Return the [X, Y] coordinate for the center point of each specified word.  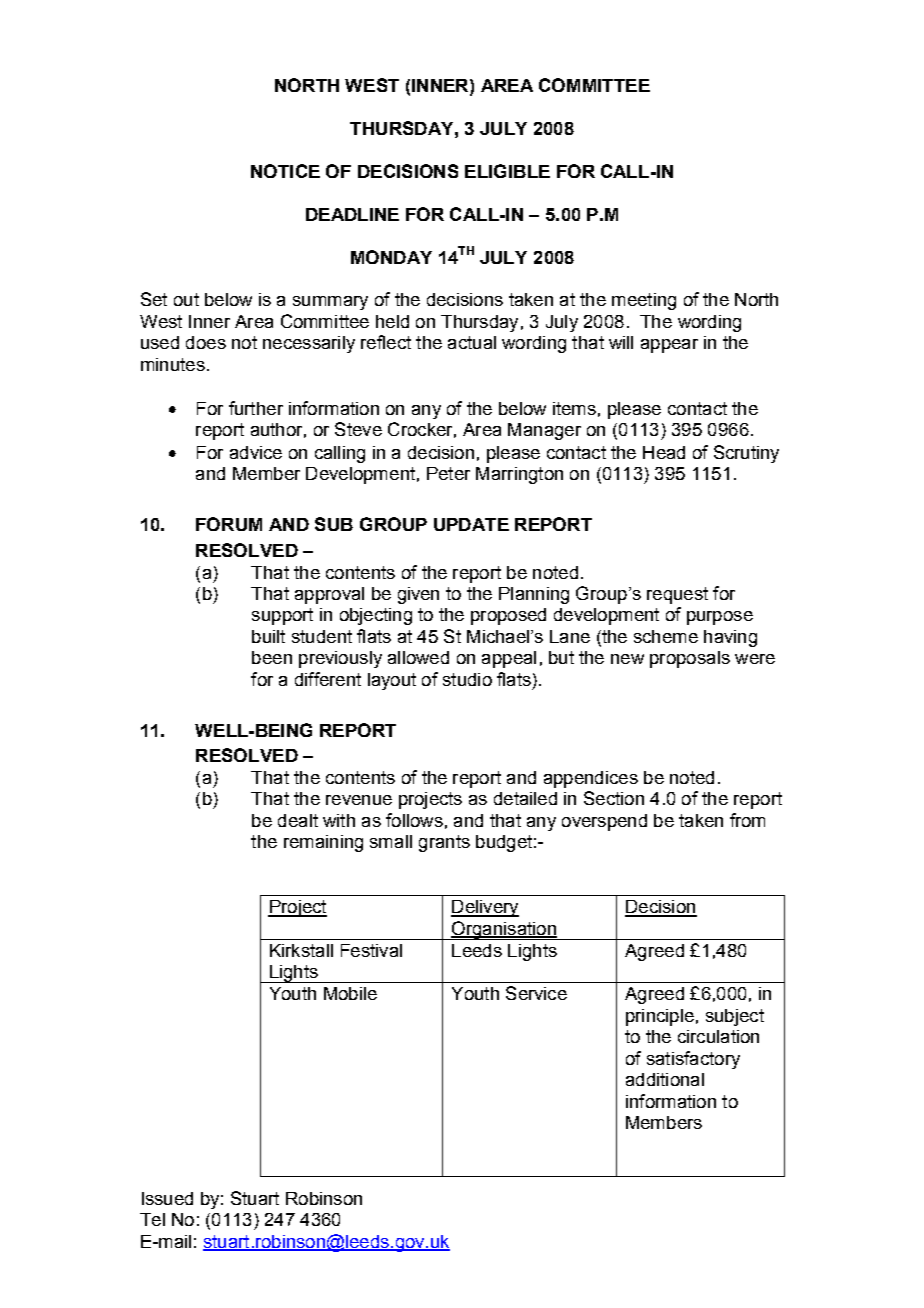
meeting [644, 301]
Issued [167, 1198]
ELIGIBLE [507, 171]
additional [665, 1079]
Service [536, 993]
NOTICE [285, 171]
